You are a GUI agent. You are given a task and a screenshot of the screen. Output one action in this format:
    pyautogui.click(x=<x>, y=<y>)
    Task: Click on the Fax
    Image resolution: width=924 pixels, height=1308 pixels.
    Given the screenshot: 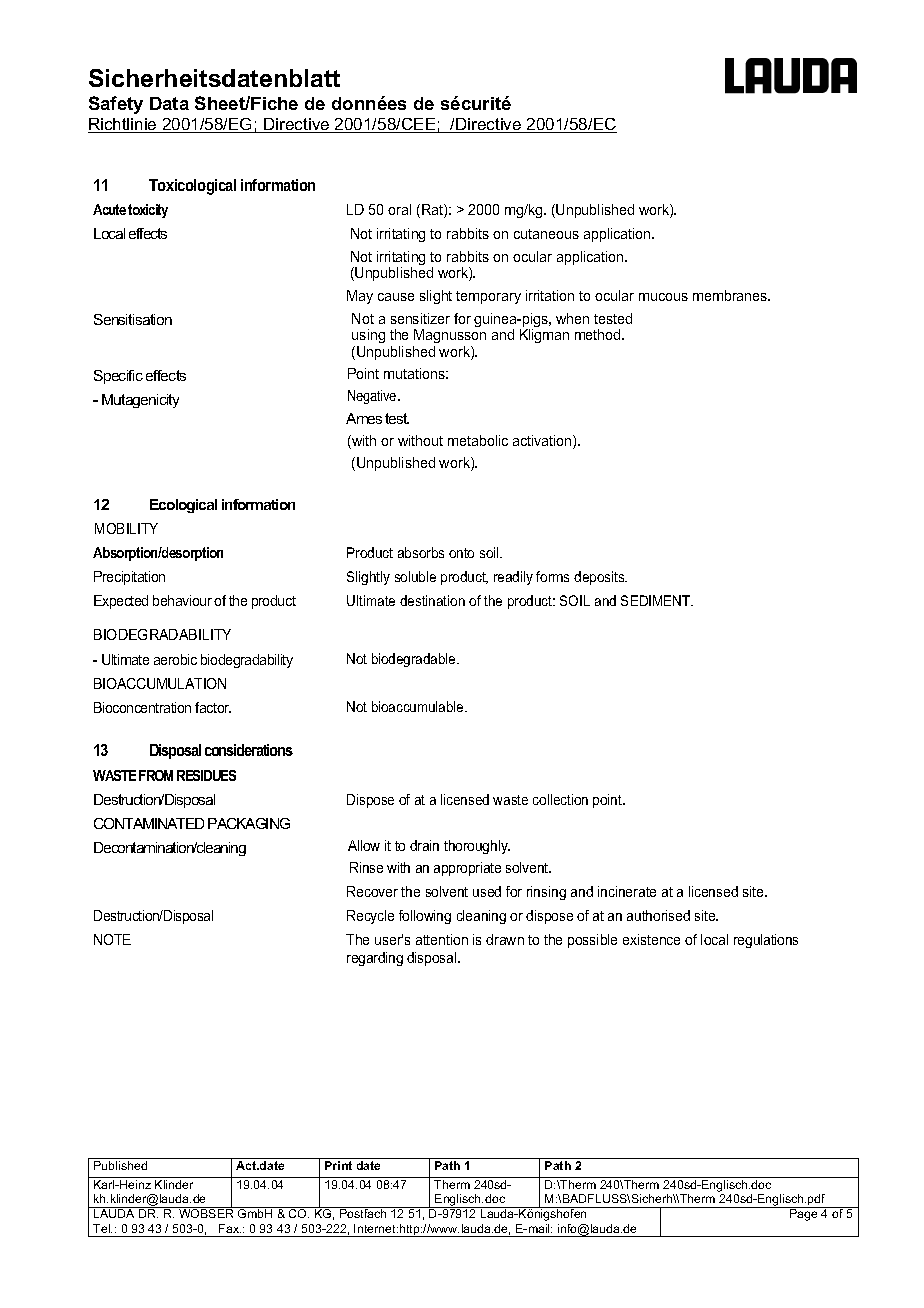 What is the action you would take?
    pyautogui.click(x=230, y=1228)
